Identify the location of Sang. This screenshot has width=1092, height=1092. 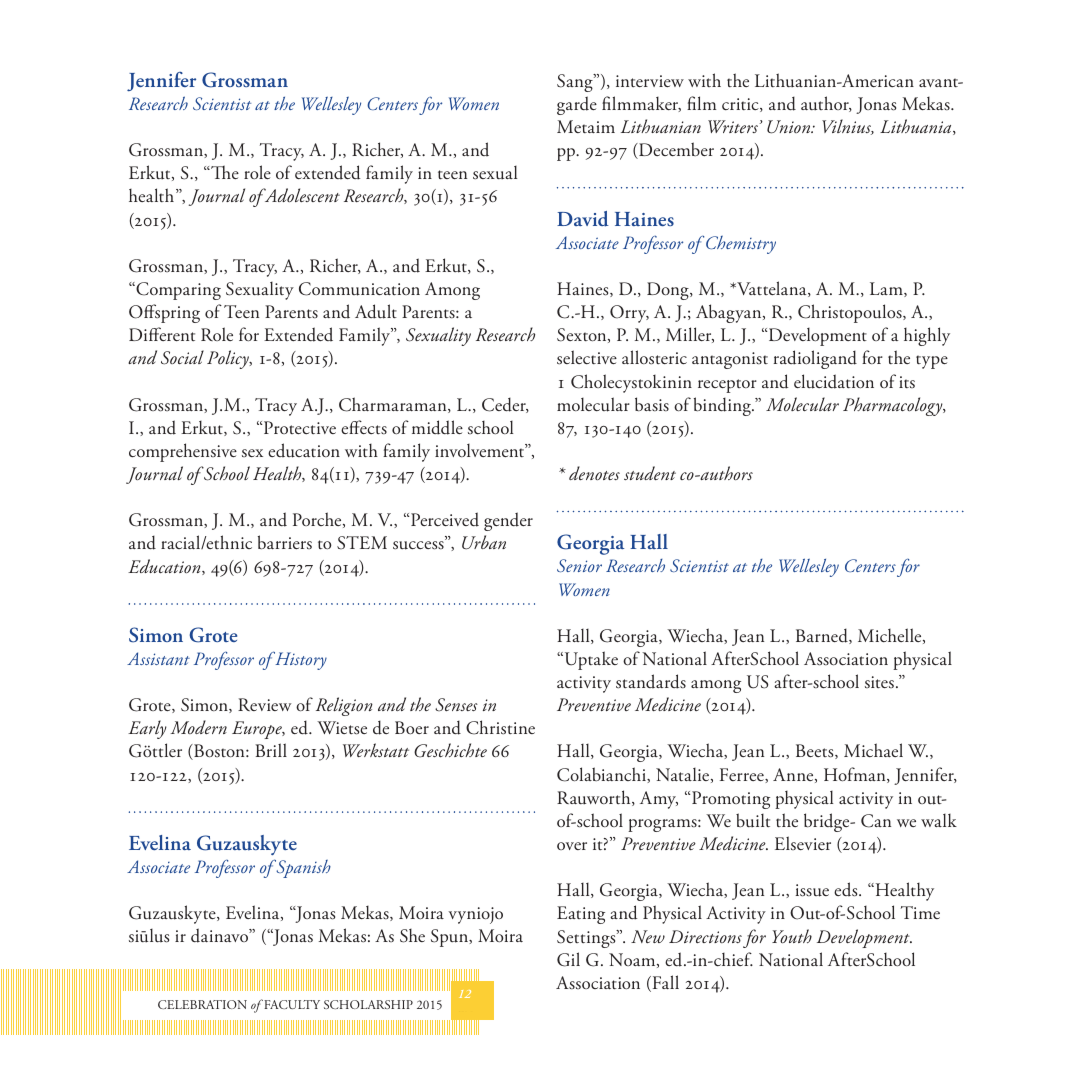
(576, 83).
